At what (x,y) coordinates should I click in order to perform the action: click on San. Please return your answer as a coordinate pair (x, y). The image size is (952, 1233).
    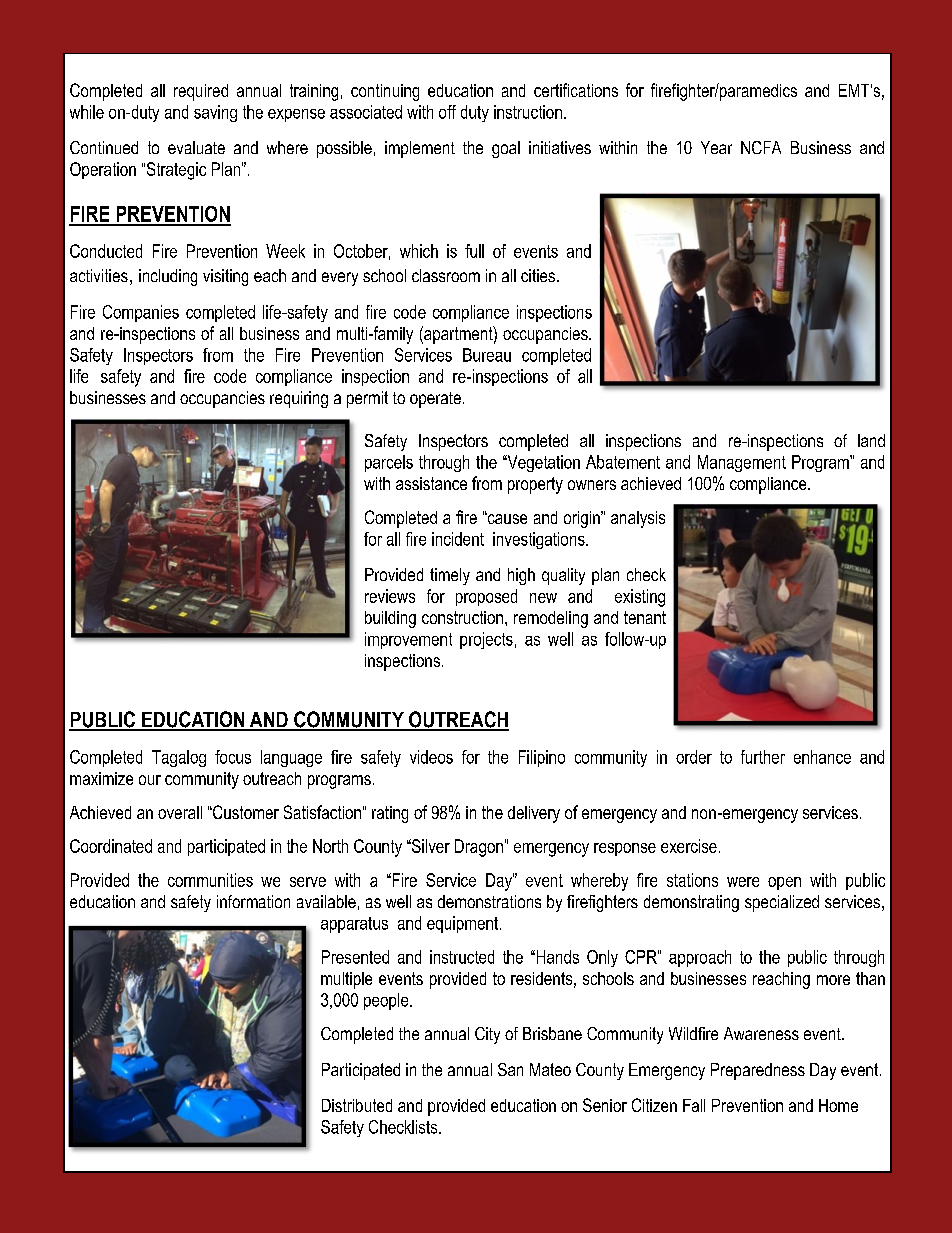
    Looking at the image, I should click on (510, 1069).
